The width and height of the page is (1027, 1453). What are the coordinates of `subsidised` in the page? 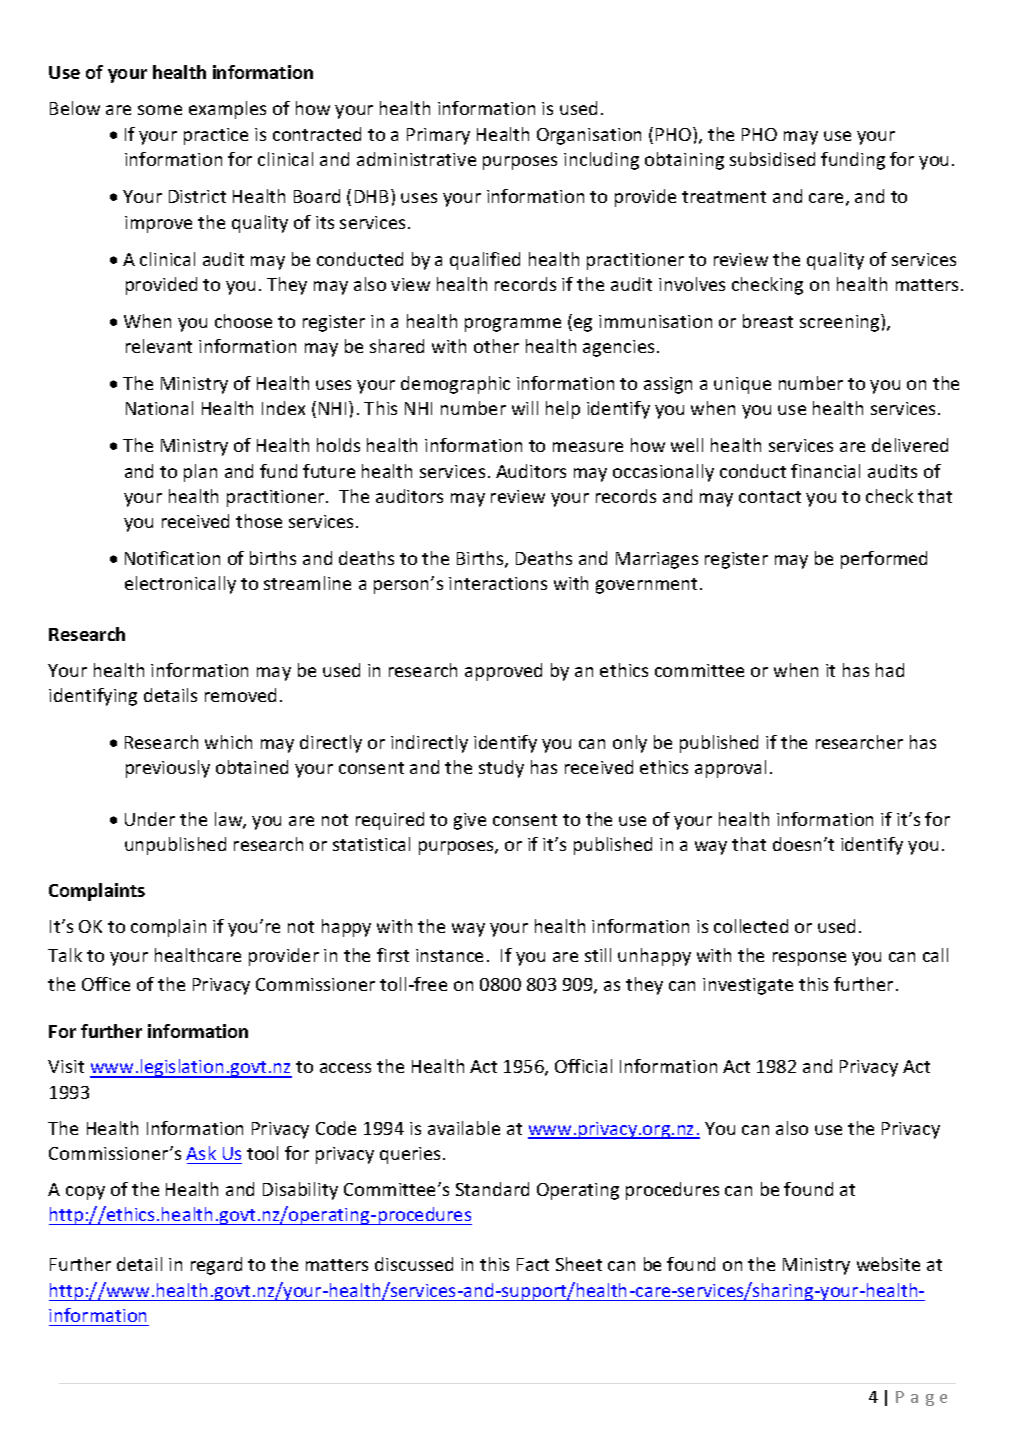 It's located at (772, 159).
